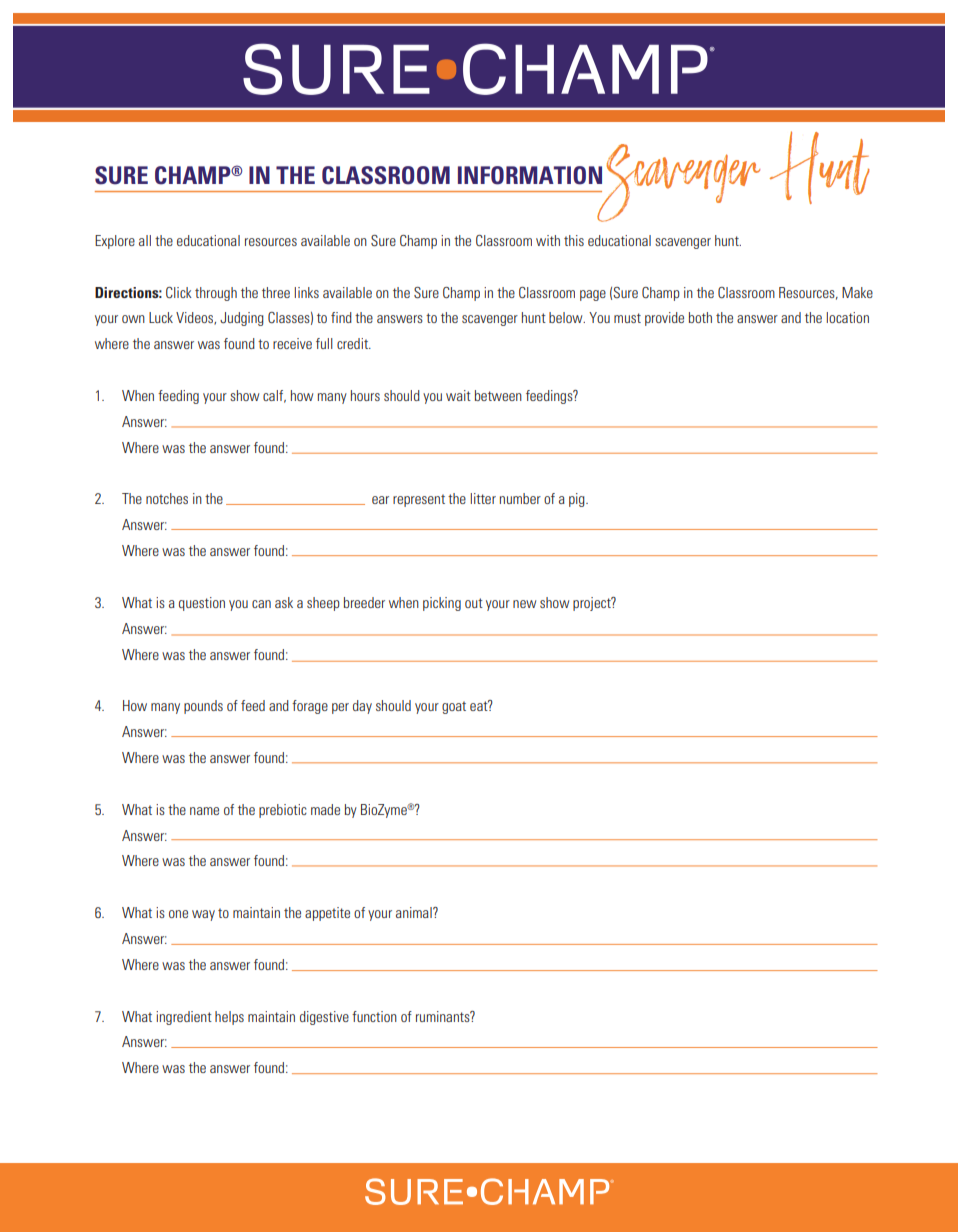  What do you see at coordinates (578, 500) in the image?
I see `pig` at bounding box center [578, 500].
